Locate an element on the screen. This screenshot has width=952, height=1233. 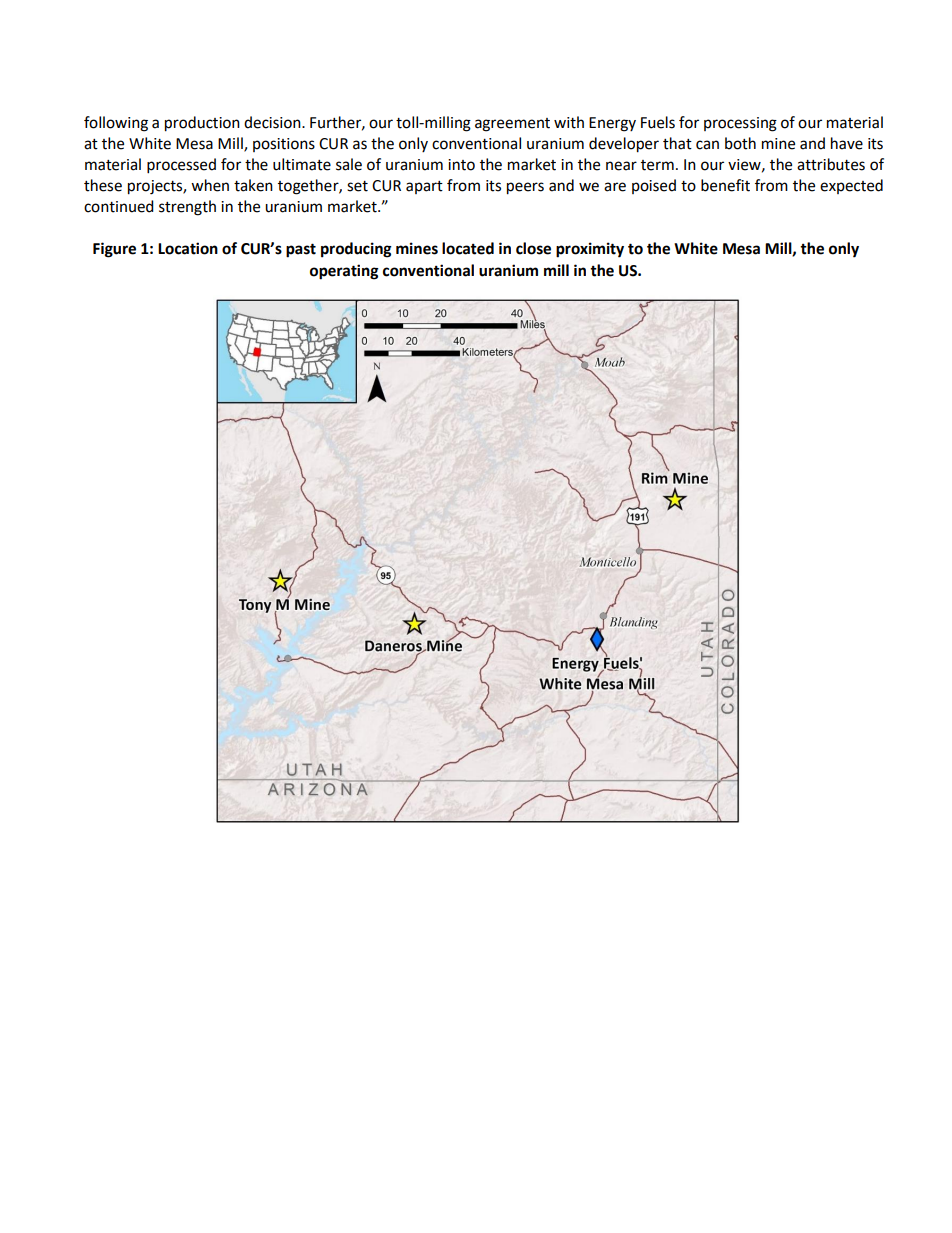
agreement is located at coordinates (512, 125).
